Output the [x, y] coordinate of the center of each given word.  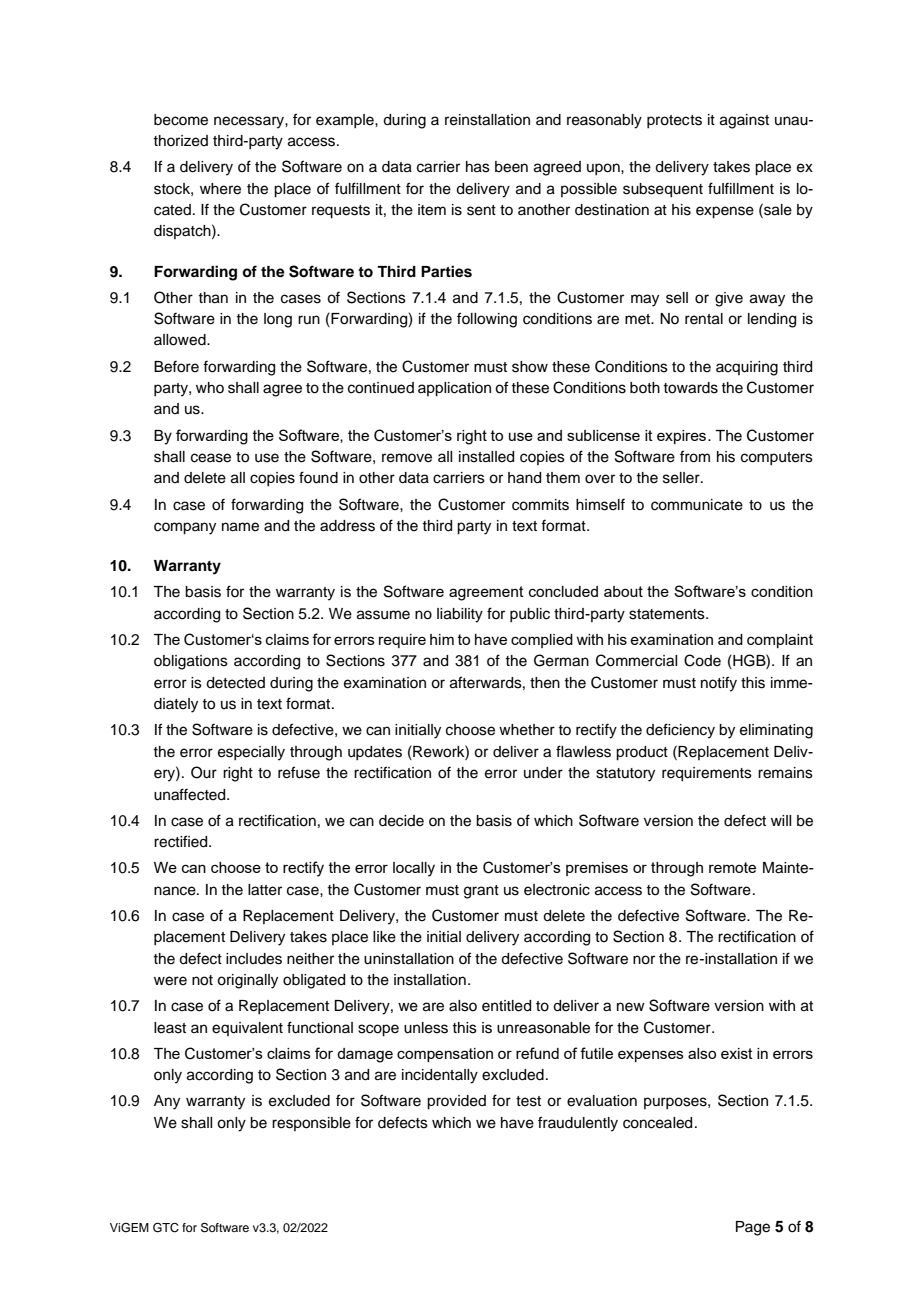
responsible [311, 1124]
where [220, 189]
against [744, 121]
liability [460, 615]
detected [235, 683]
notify [719, 684]
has [478, 167]
